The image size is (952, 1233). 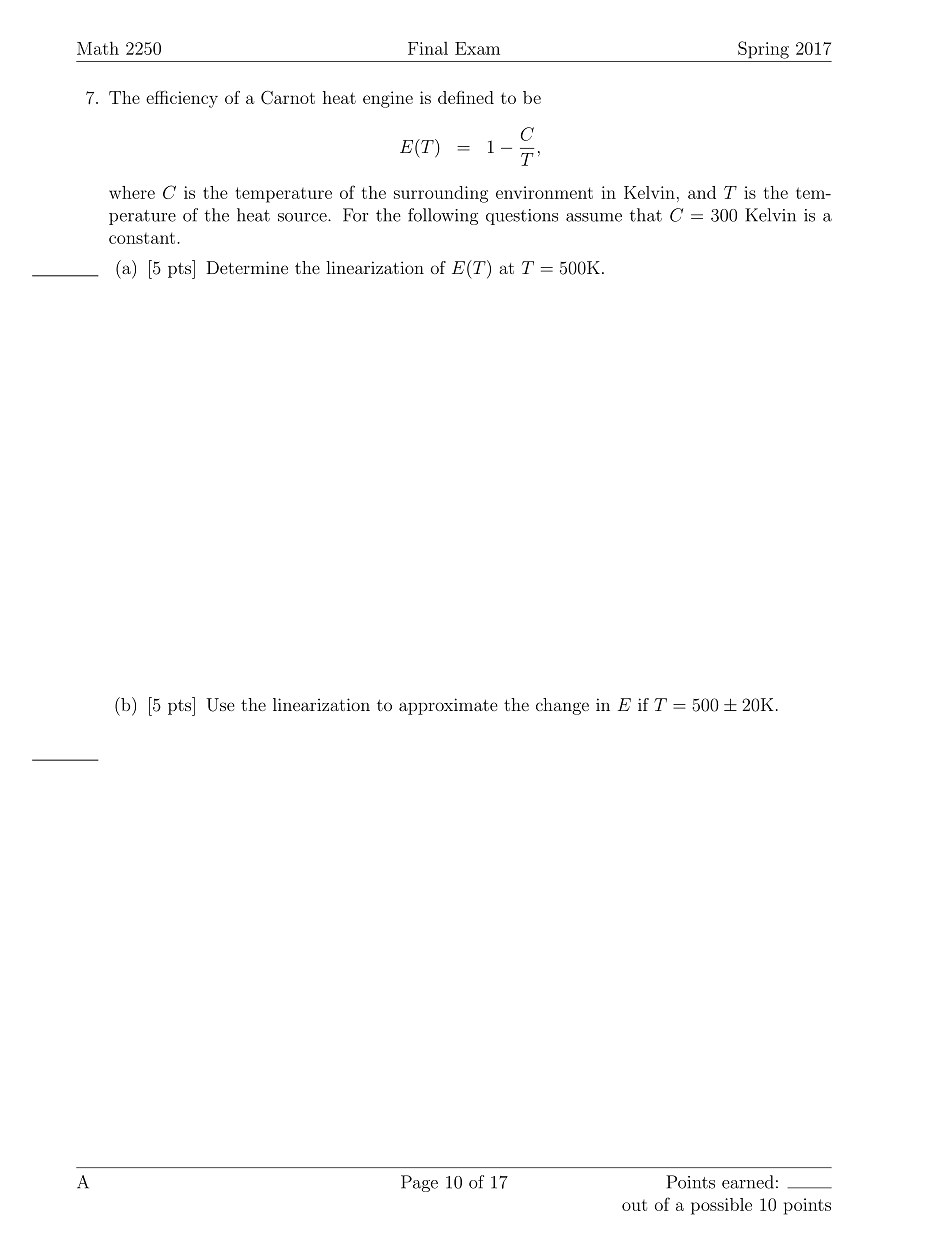 I want to click on Use, so click(x=221, y=705).
